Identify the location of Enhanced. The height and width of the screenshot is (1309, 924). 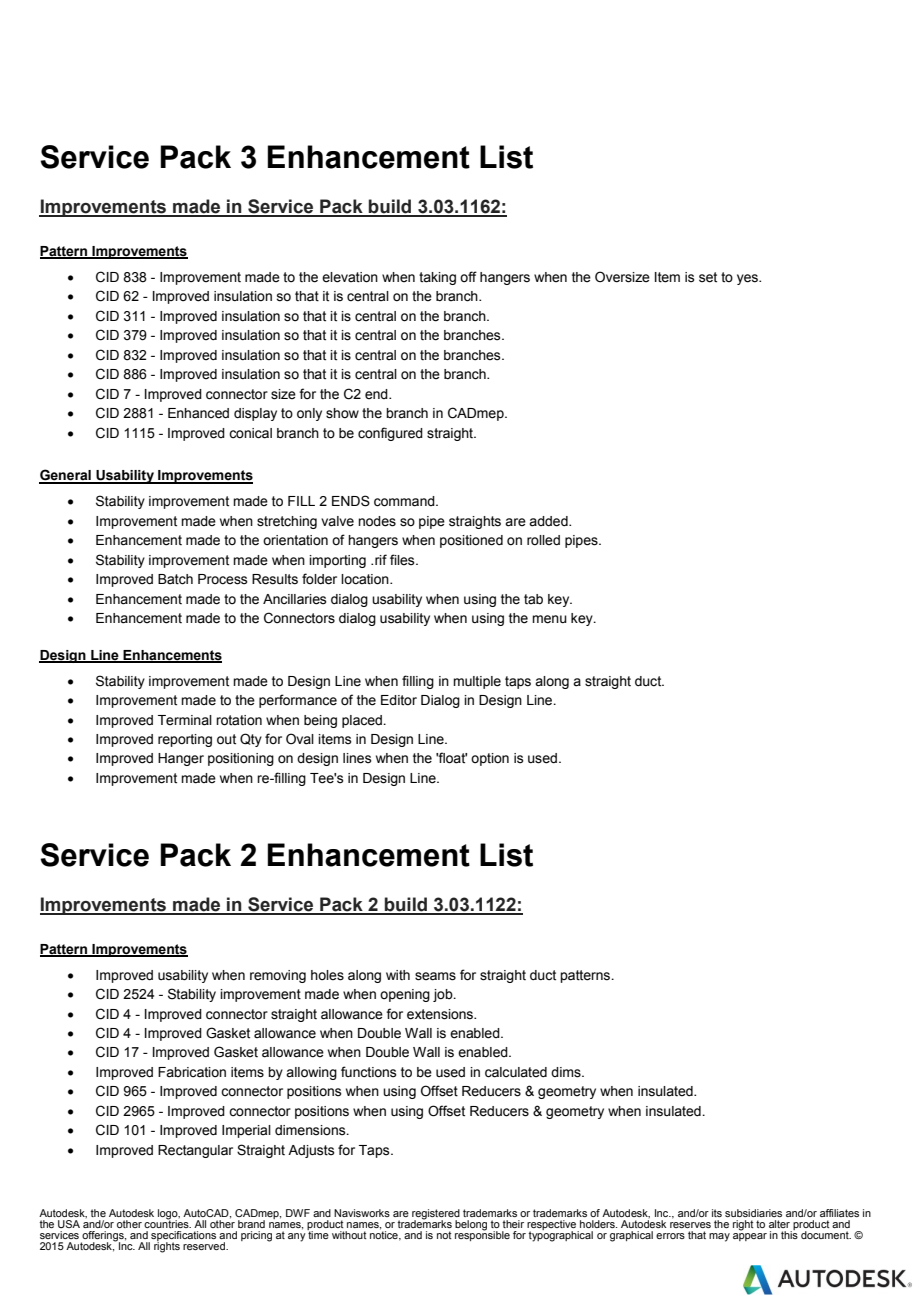
(198, 413).
